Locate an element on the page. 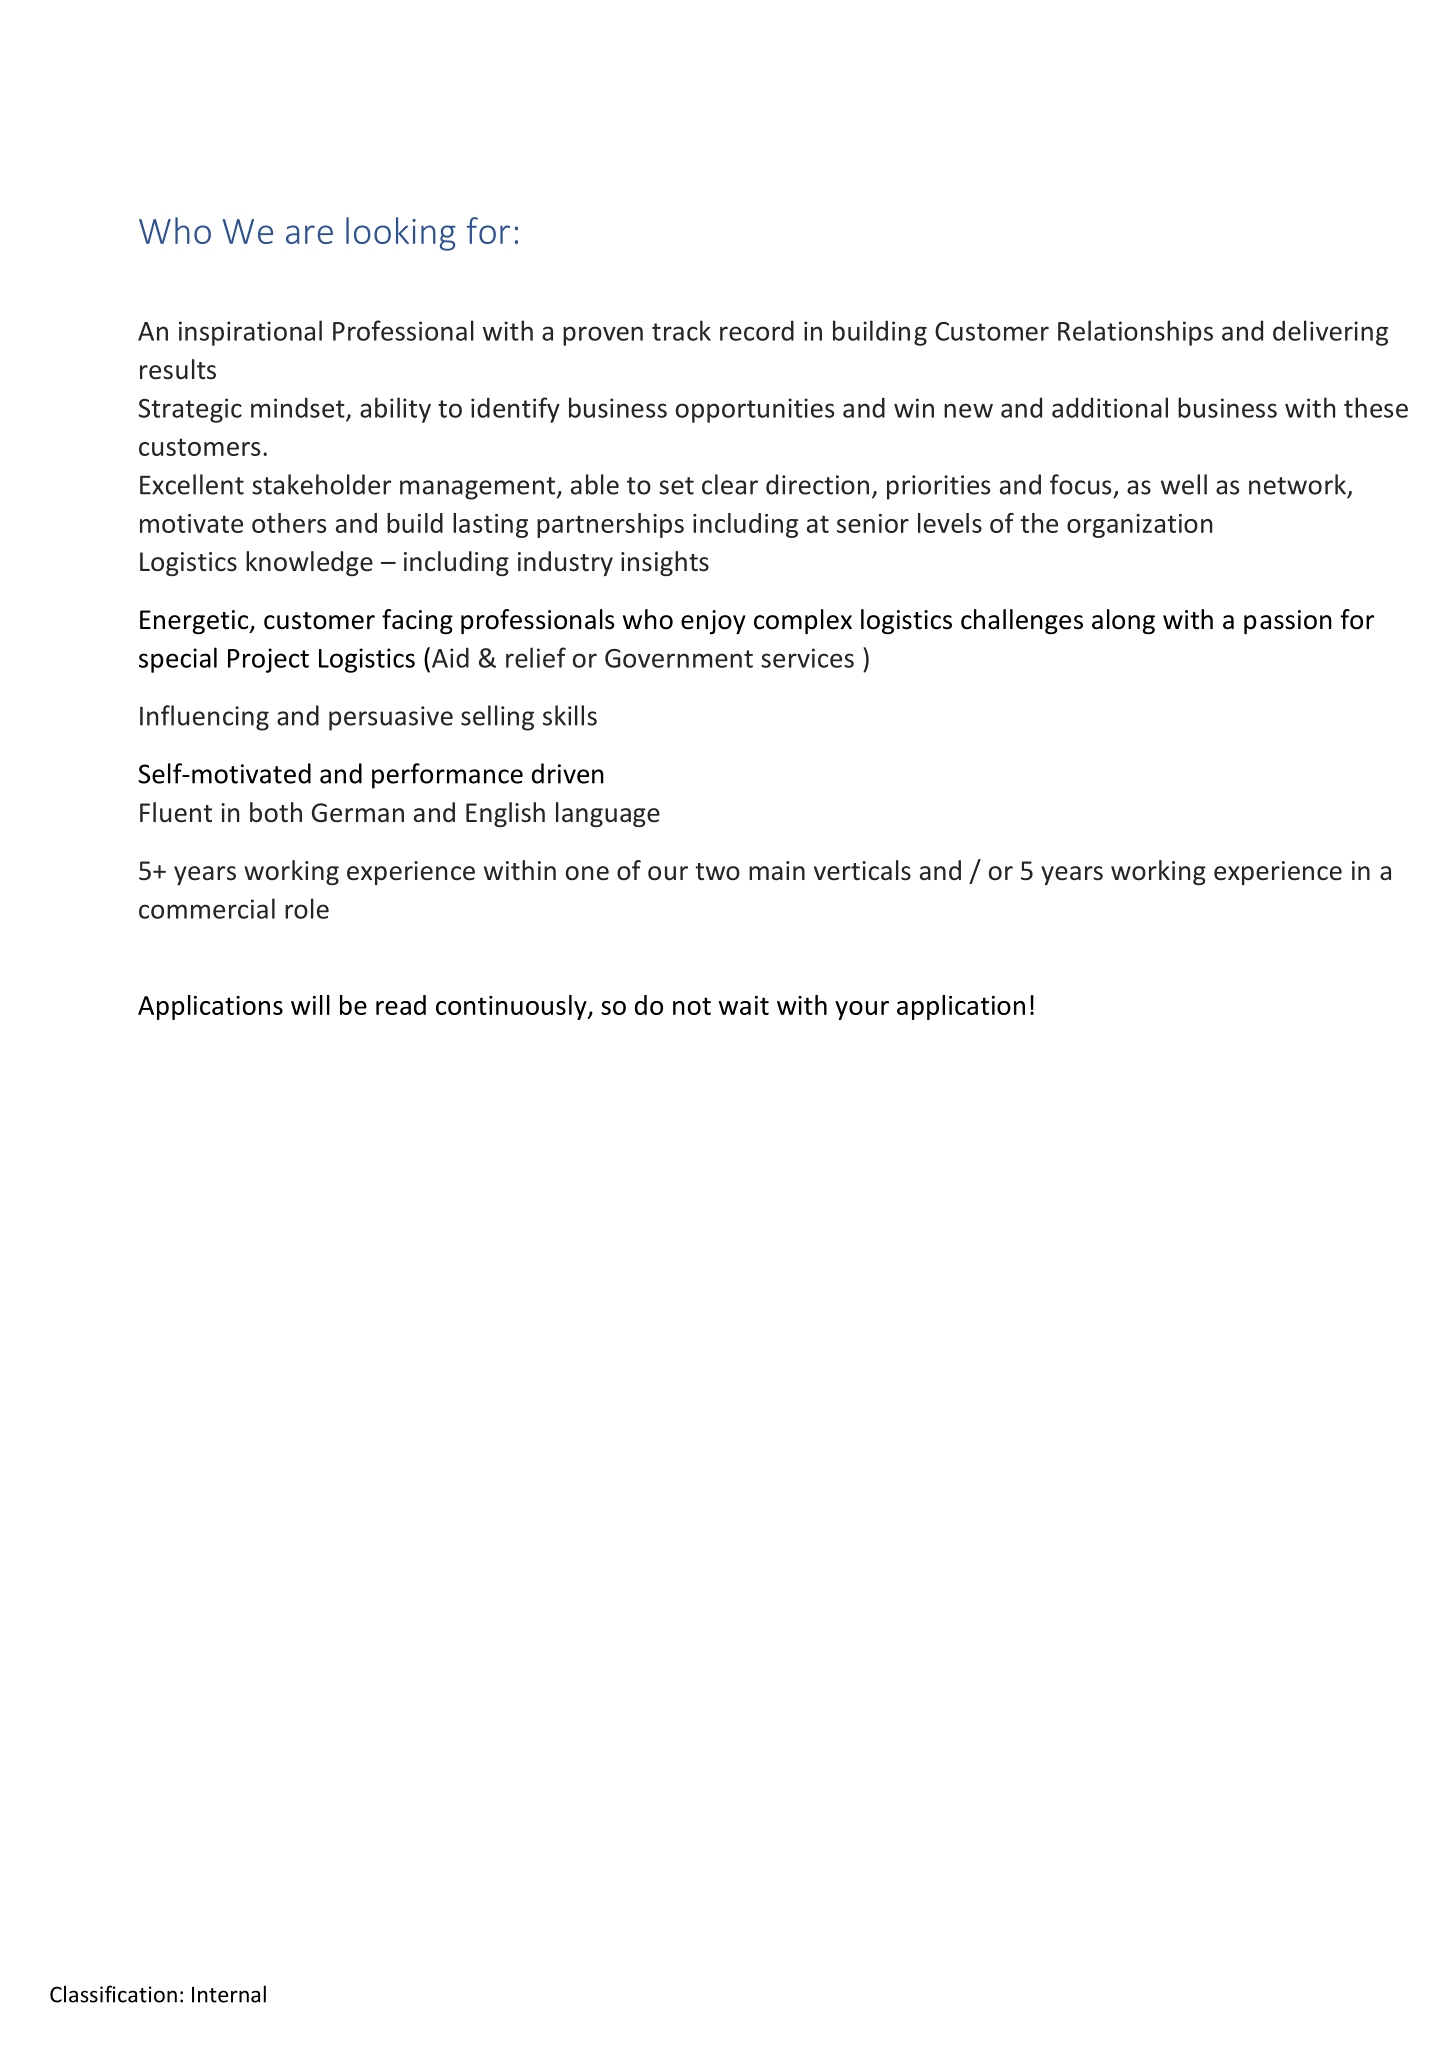 The height and width of the document is (2047, 1448). record is located at coordinates (757, 330).
